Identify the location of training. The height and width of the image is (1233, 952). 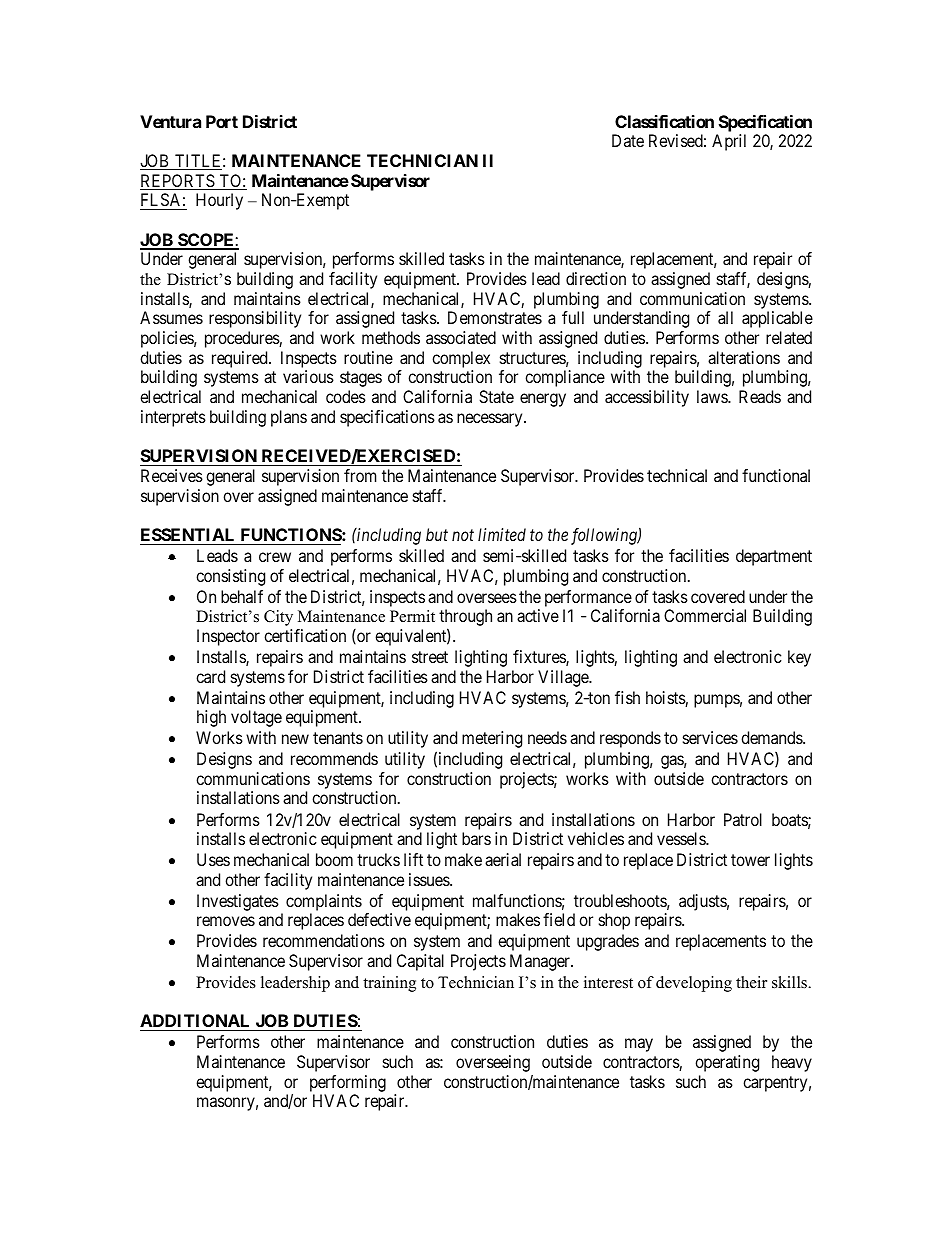
(389, 984).
